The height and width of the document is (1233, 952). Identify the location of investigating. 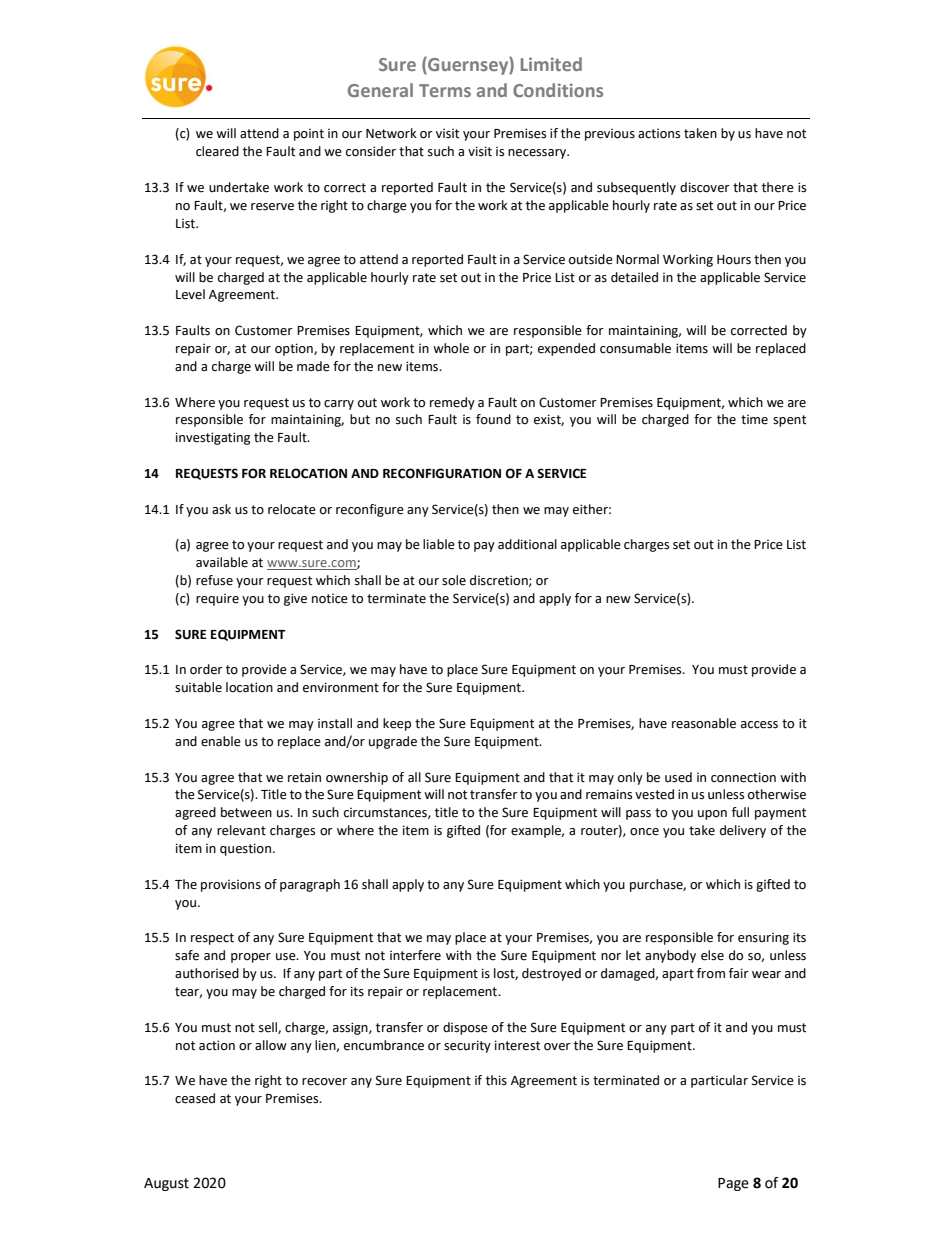
(213, 438).
